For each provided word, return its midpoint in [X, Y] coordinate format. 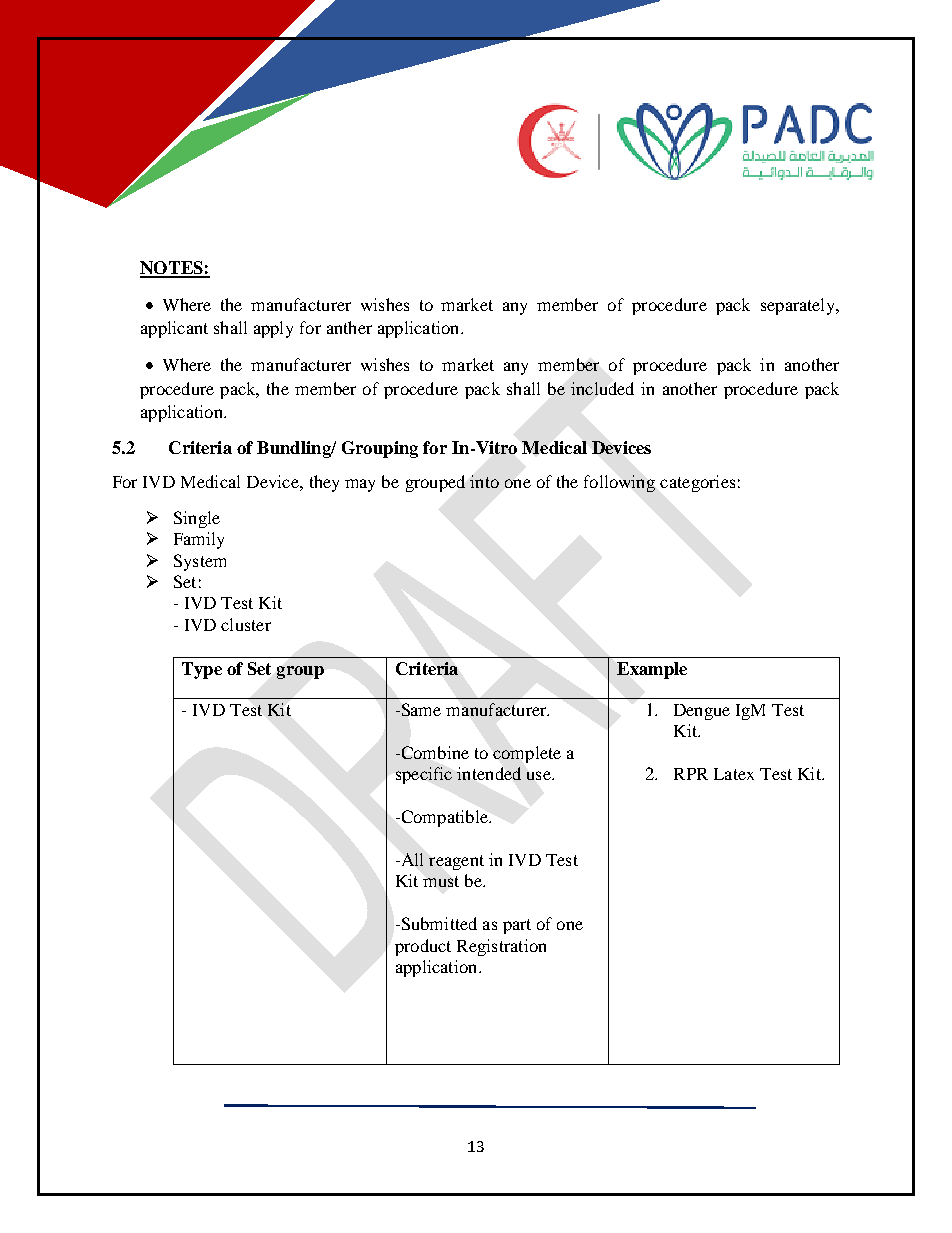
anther [349, 327]
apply [273, 329]
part [517, 926]
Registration [501, 947]
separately [799, 306]
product [423, 947]
